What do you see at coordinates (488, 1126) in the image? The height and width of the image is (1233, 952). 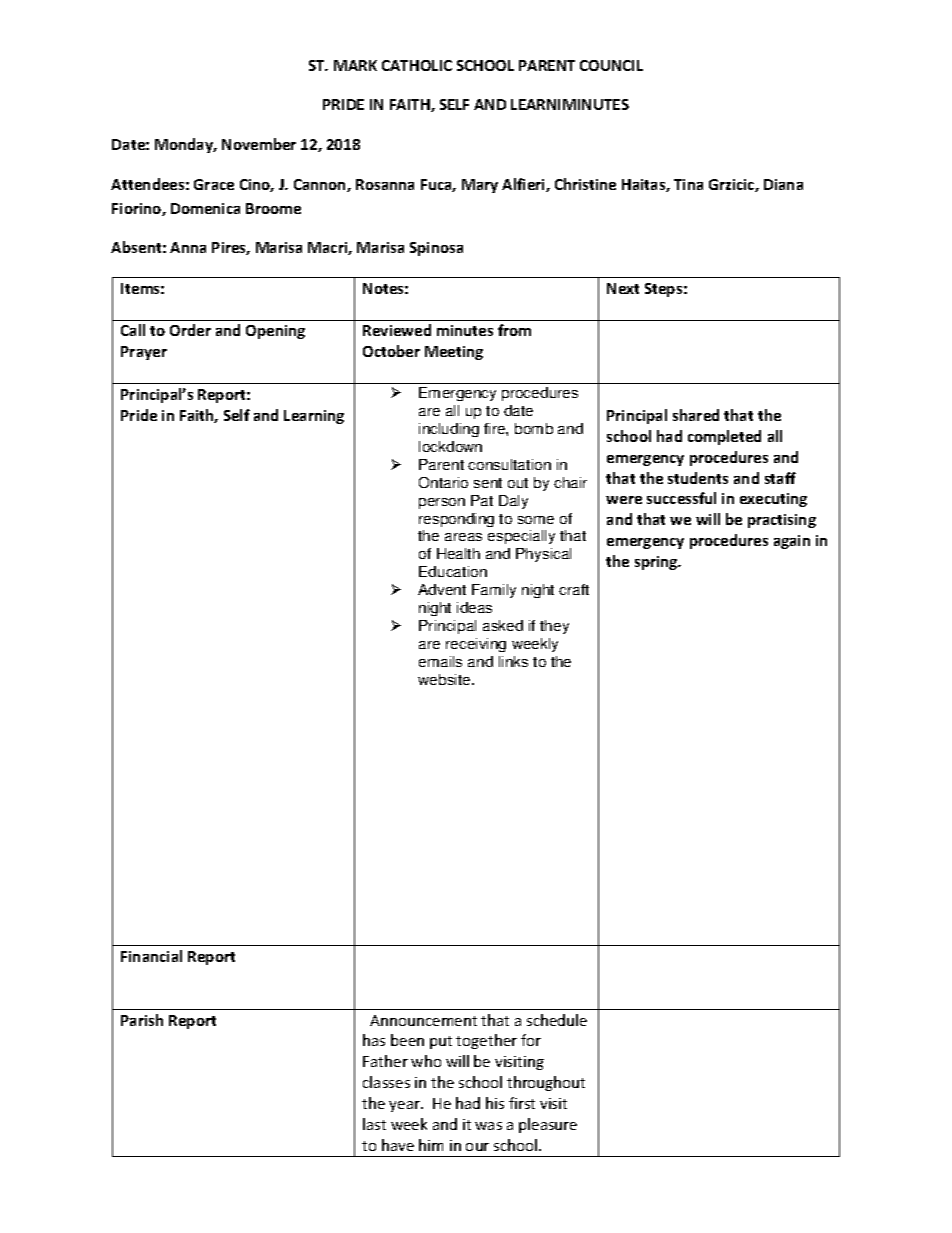 I see `was` at bounding box center [488, 1126].
